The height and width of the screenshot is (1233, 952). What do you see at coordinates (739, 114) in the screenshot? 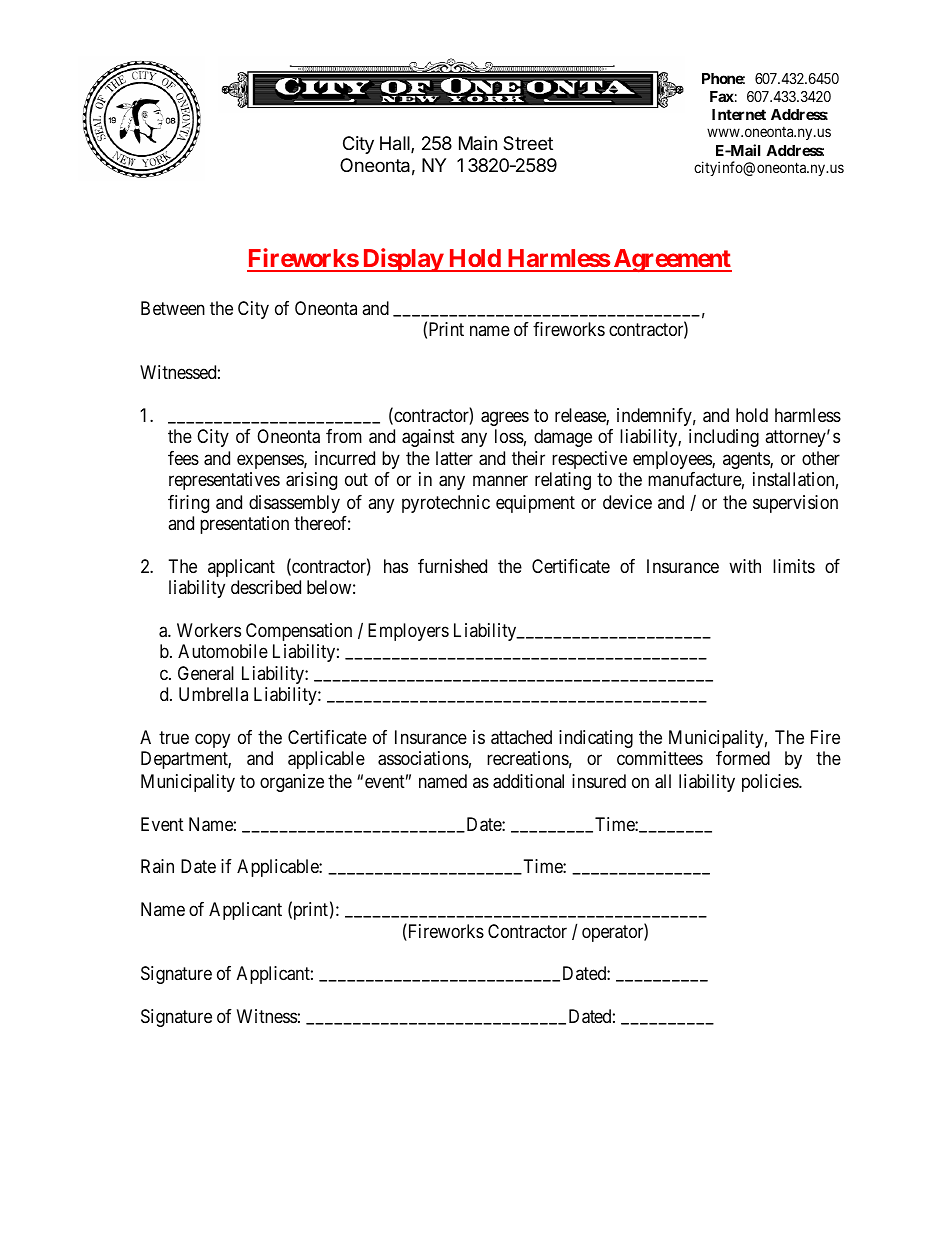
I see `Internet` at bounding box center [739, 114].
